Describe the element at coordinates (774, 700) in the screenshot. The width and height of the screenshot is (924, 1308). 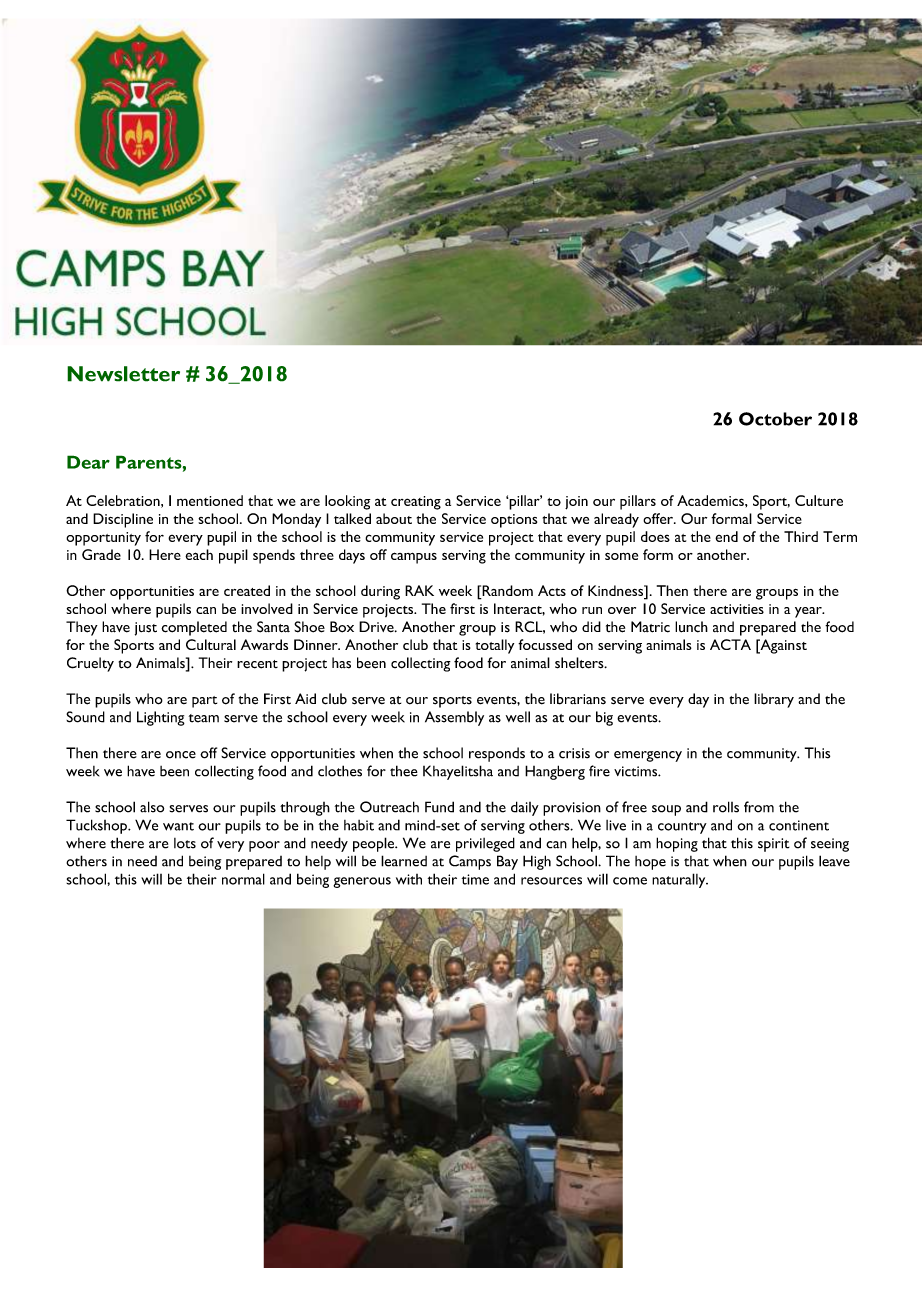
I see `library` at that location.
